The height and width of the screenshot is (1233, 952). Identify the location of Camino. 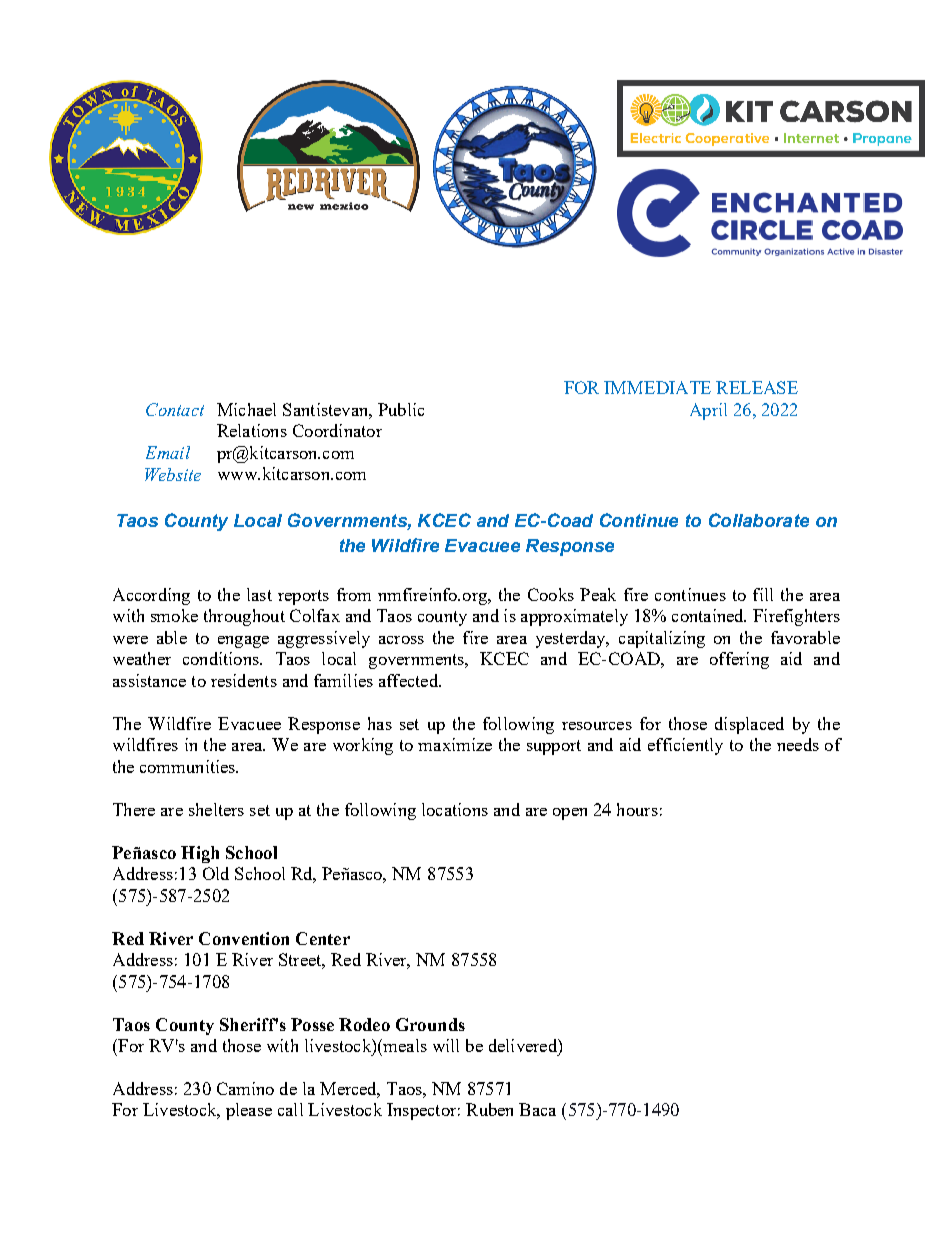
(245, 1088).
